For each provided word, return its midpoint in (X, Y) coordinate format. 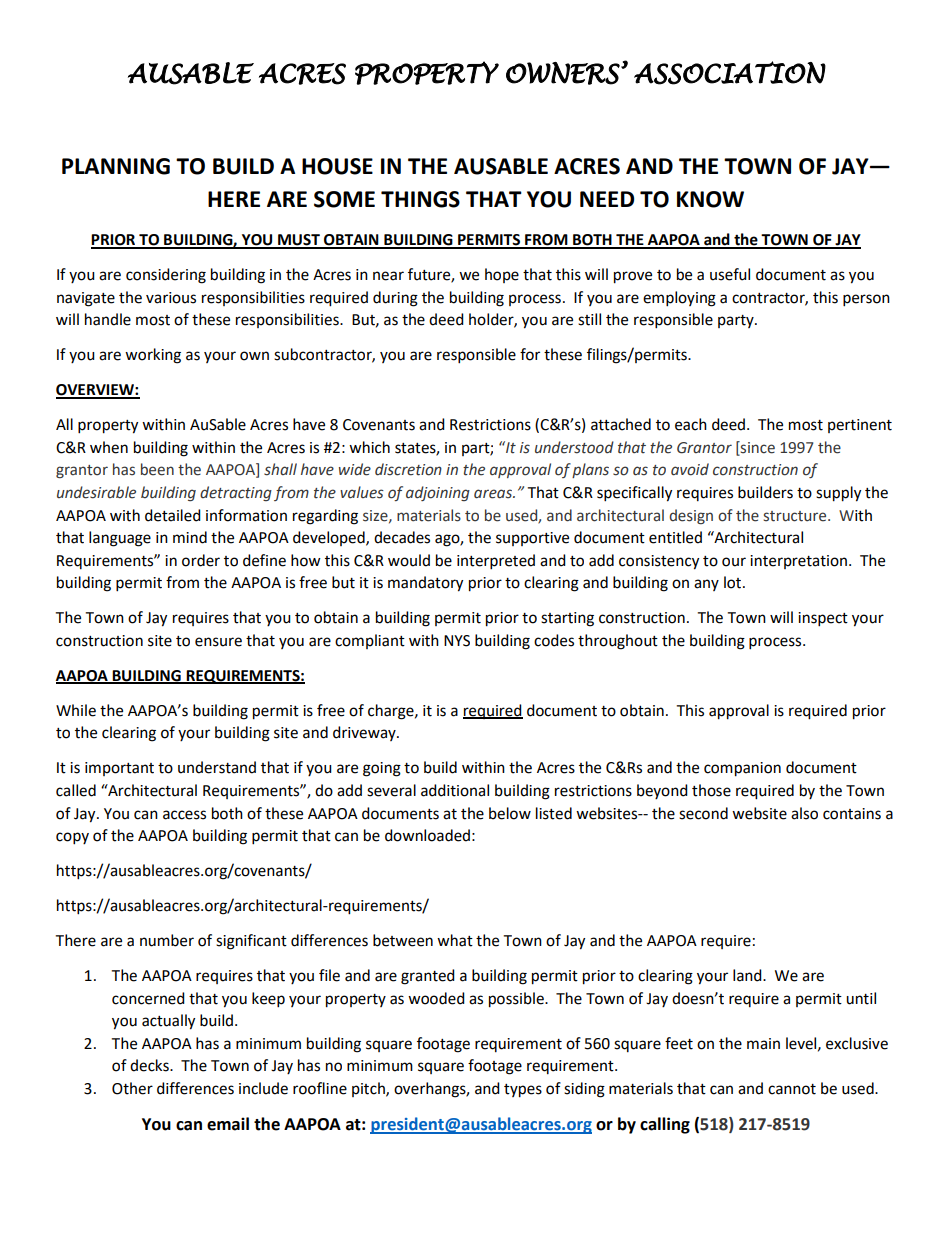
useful (730, 274)
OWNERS (564, 73)
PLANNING (116, 166)
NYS (457, 641)
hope (502, 275)
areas (494, 494)
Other (132, 1088)
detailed (173, 515)
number (167, 940)
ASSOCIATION (730, 73)
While (76, 710)
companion (742, 769)
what (455, 940)
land (748, 975)
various (171, 298)
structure (796, 516)
